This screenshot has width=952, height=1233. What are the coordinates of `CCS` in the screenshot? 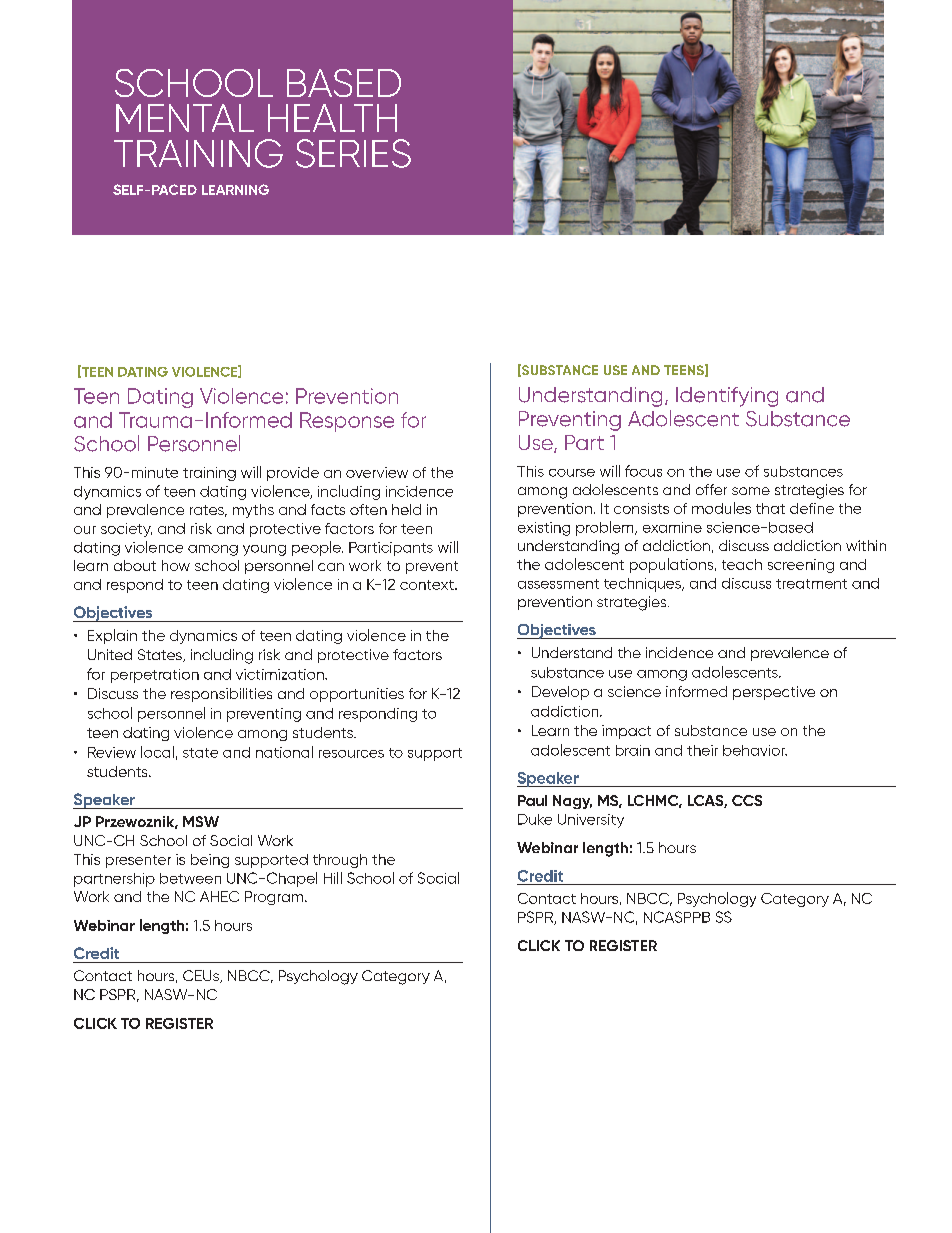 It's located at (747, 800).
